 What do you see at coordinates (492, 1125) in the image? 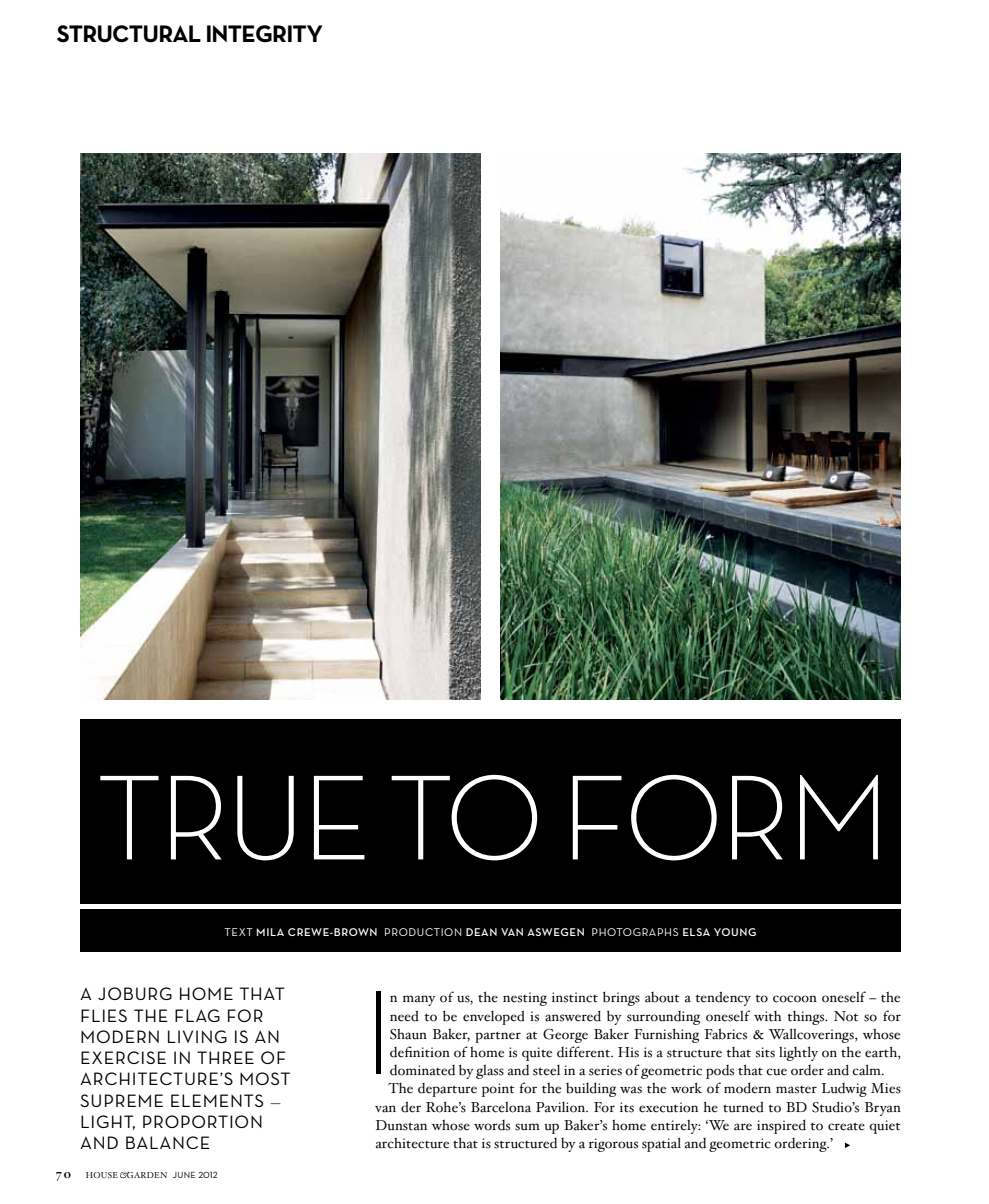
I see `words` at bounding box center [492, 1125].
